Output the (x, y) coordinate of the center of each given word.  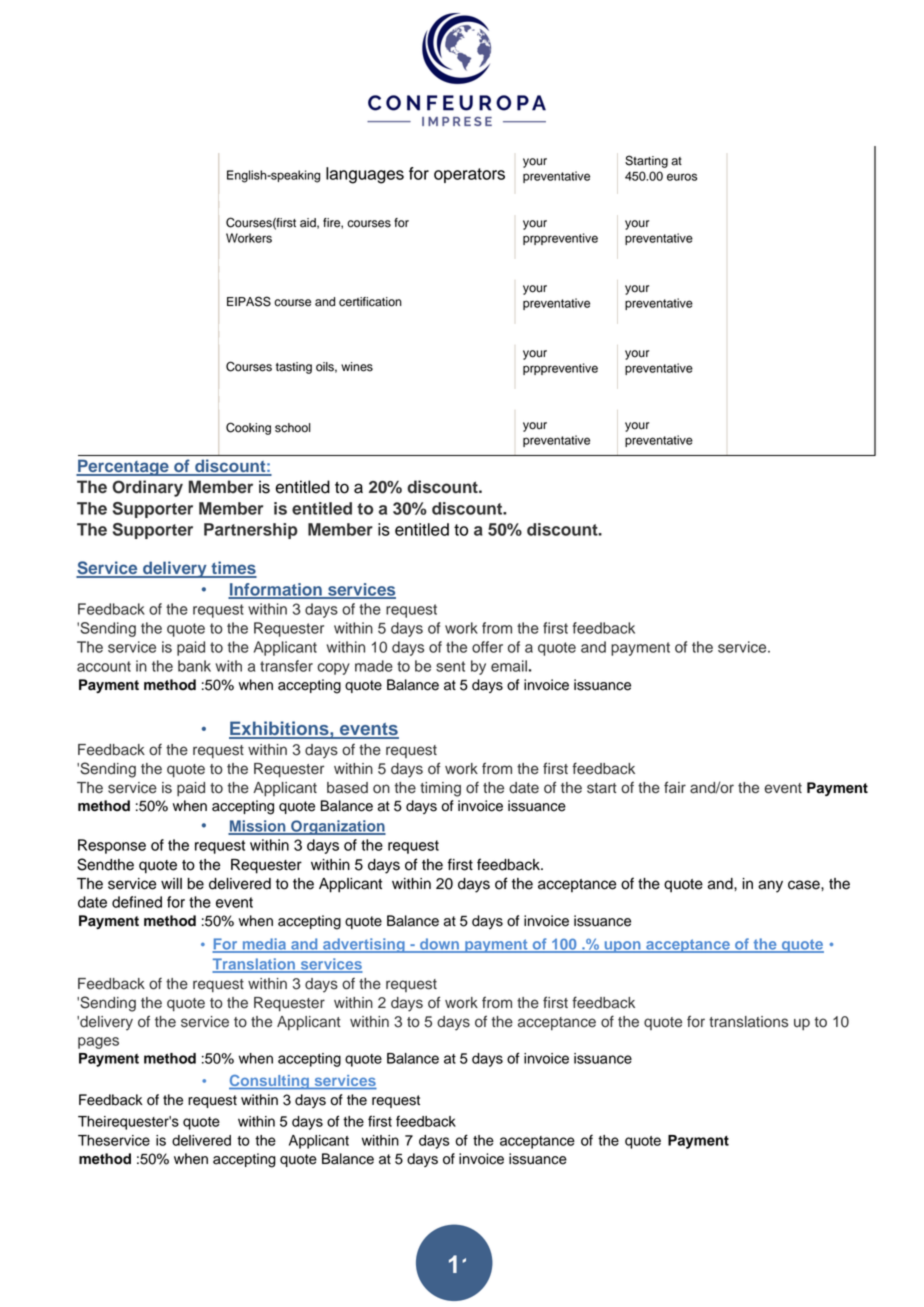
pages (98, 1043)
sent (450, 666)
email (510, 666)
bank (194, 666)
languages (365, 175)
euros (682, 177)
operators (469, 175)
